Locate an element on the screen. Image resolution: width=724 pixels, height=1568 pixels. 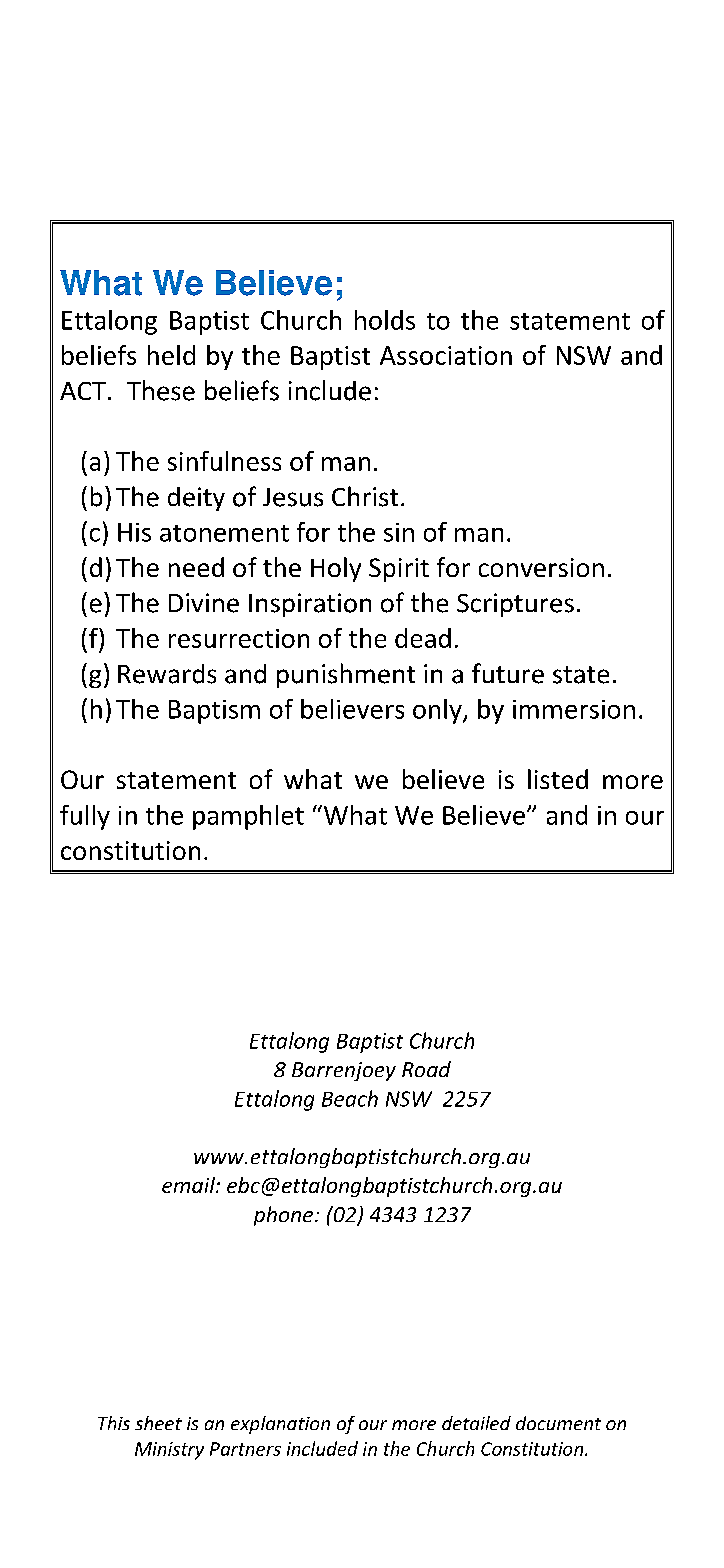
explanation is located at coordinates (280, 1425).
